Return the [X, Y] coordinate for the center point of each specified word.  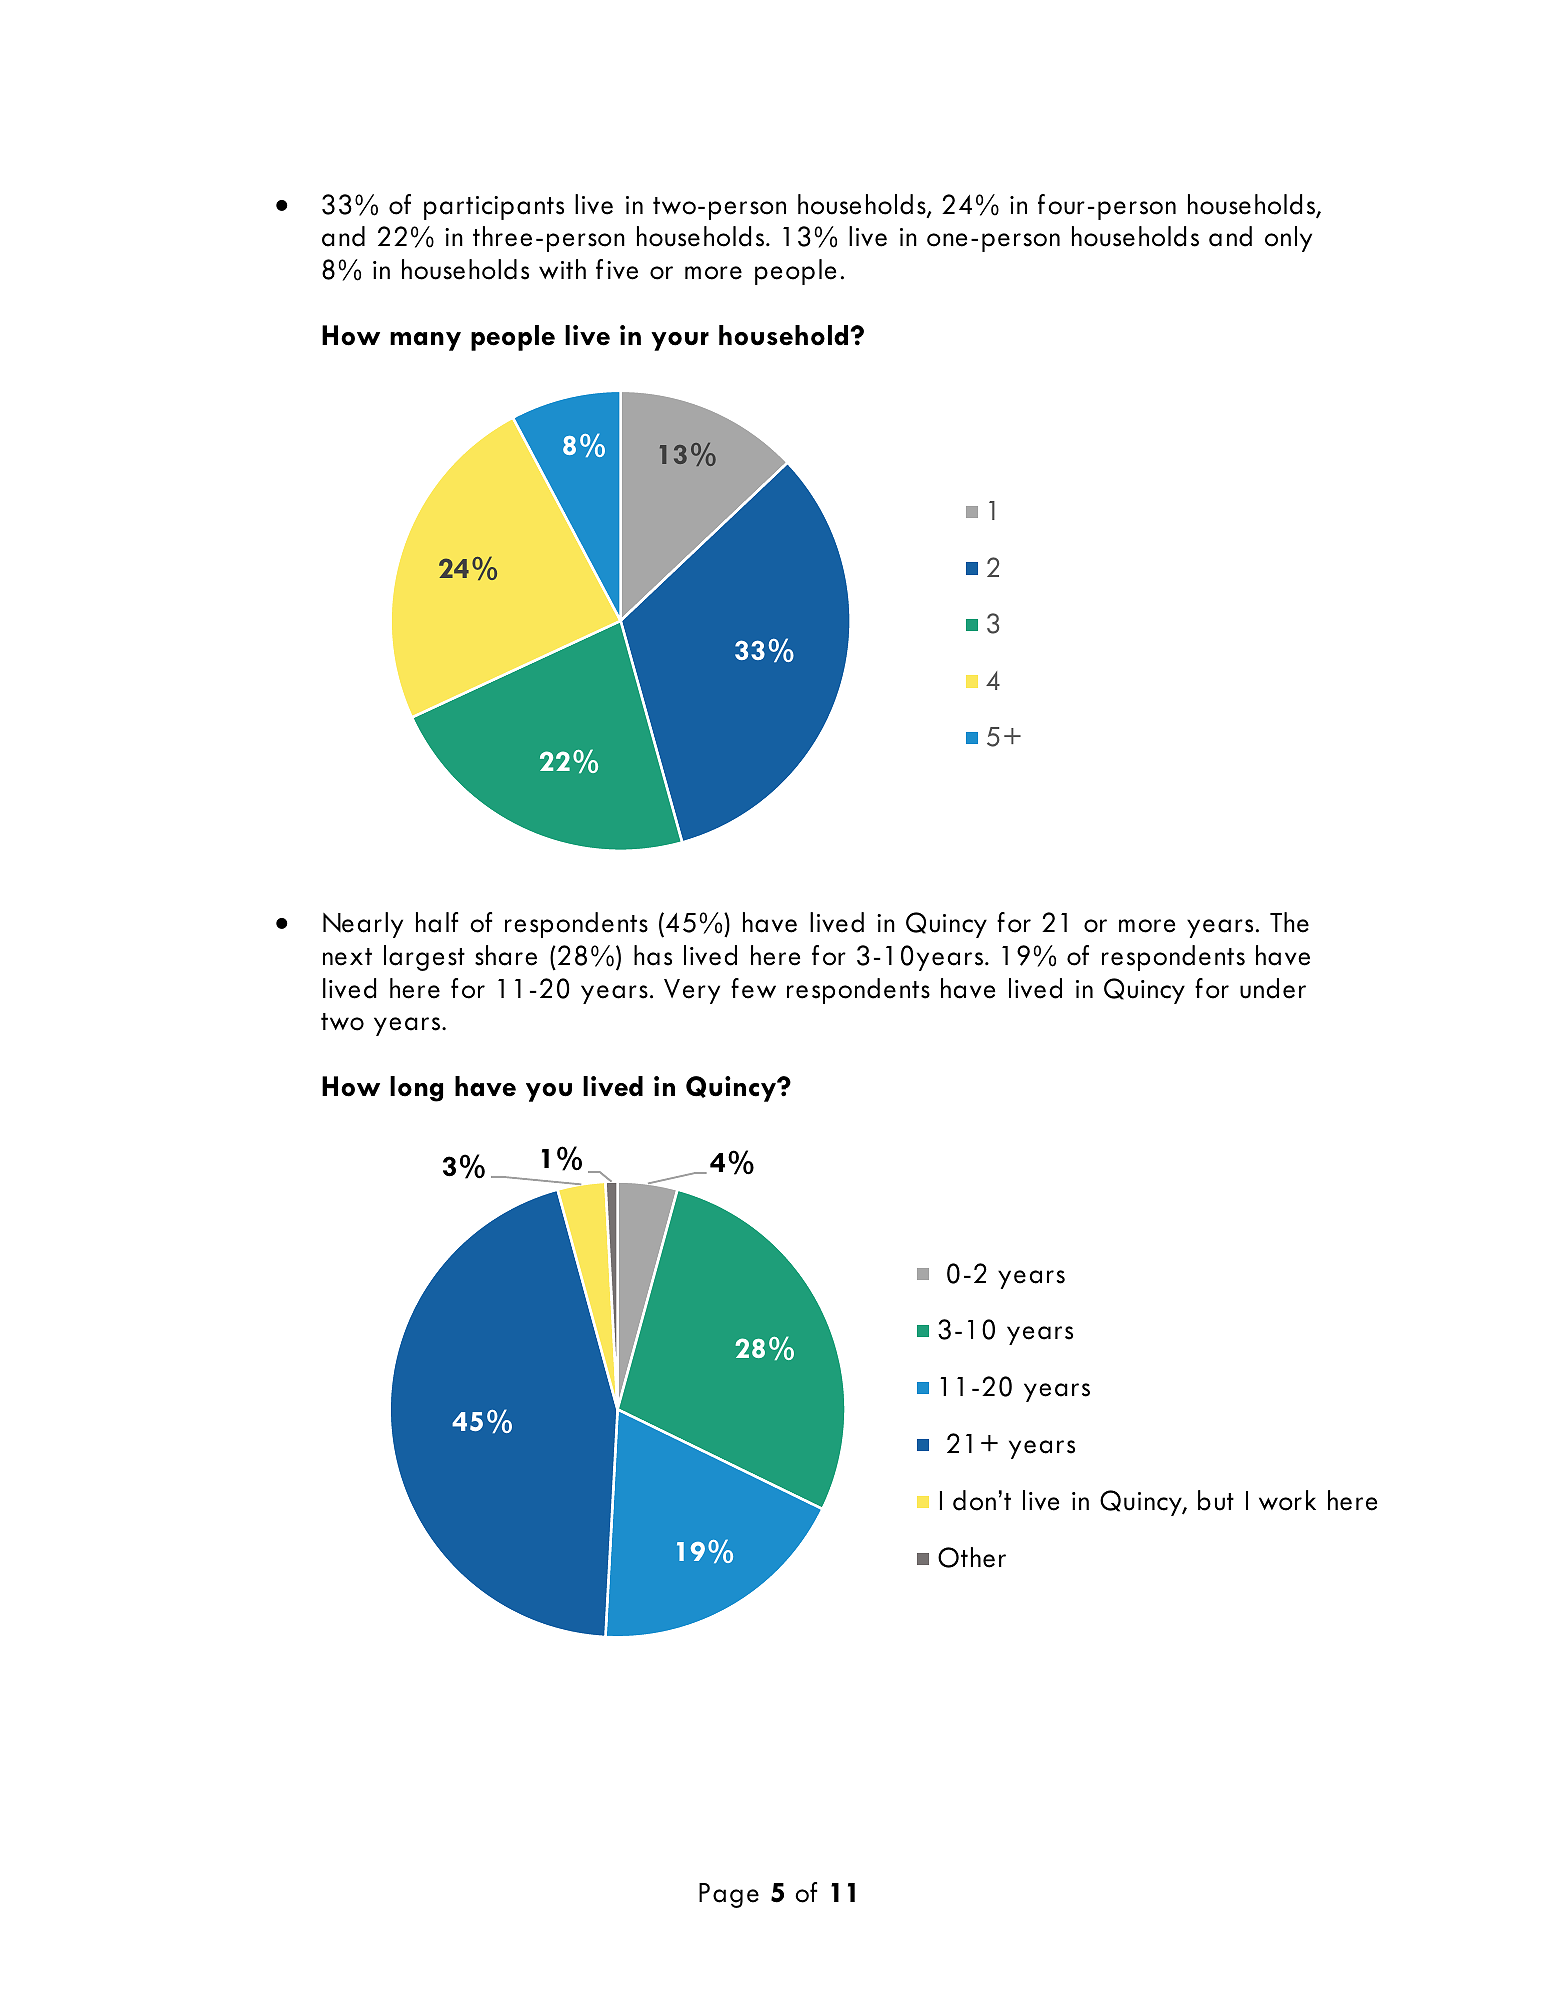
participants [494, 208]
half [437, 922]
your [680, 341]
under [1273, 988]
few [753, 988]
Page [729, 1895]
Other [972, 1557]
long [416, 1089]
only [1288, 239]
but [1216, 1500]
